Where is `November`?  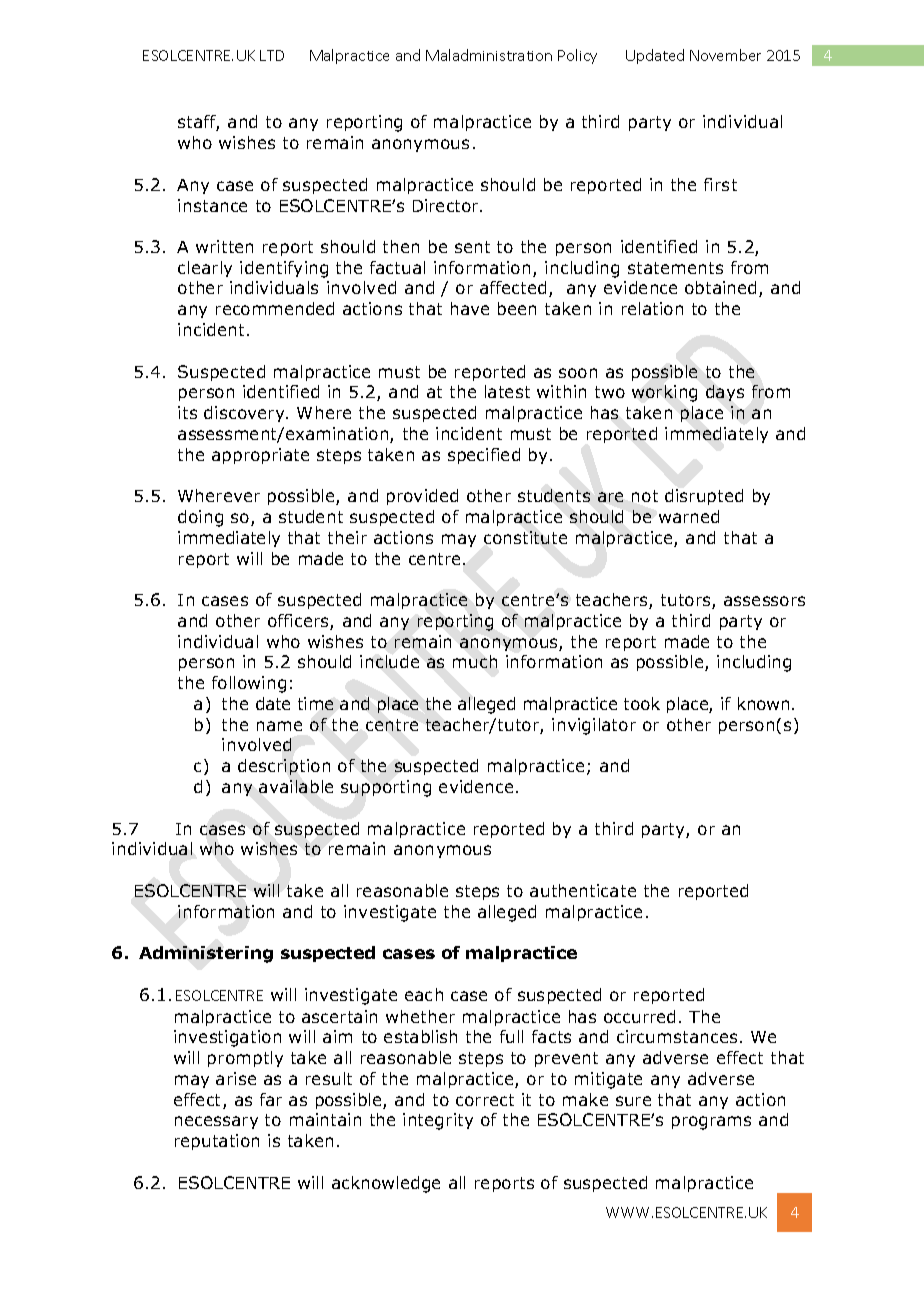
November is located at coordinates (725, 55).
